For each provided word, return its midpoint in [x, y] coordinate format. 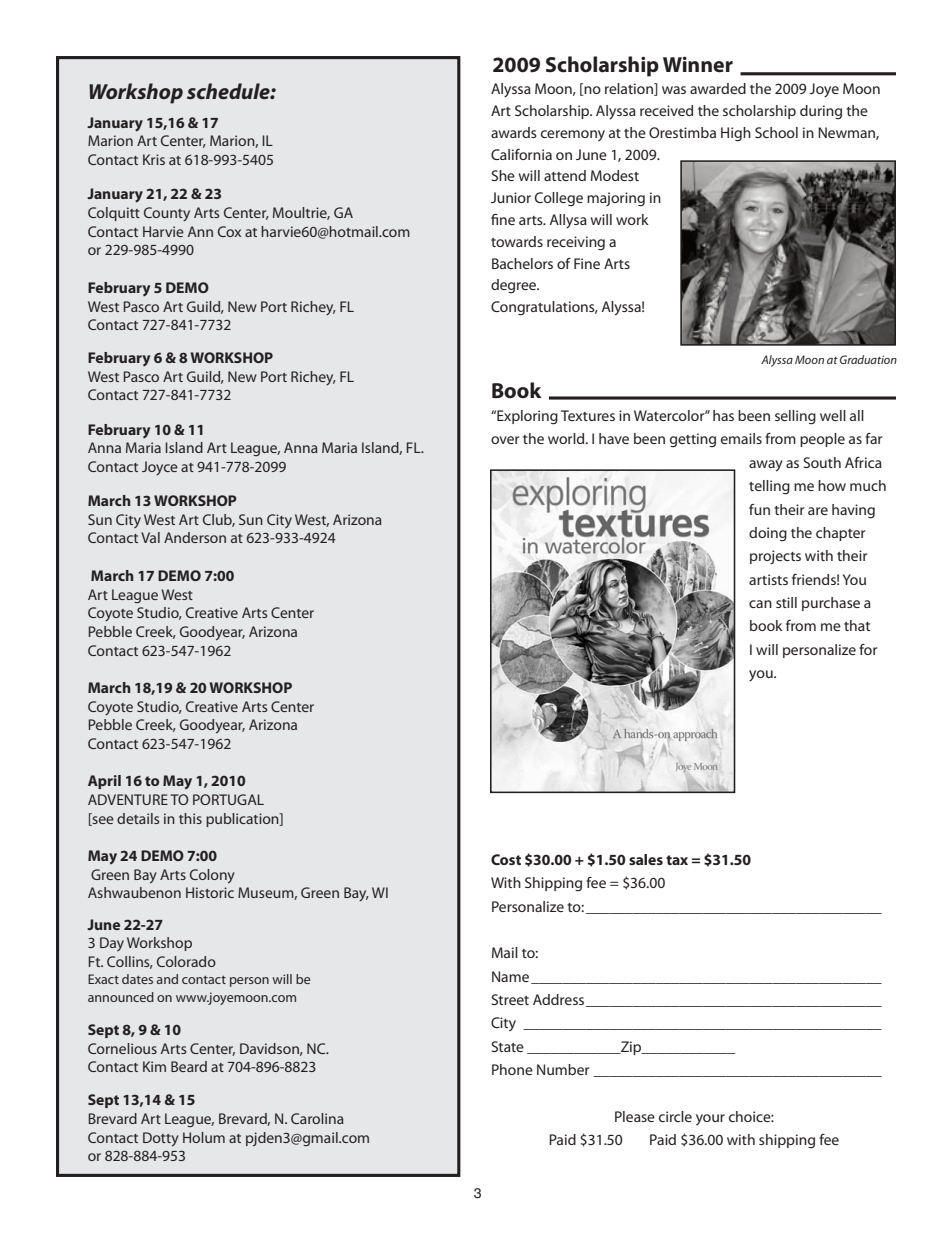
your [710, 1119]
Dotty [161, 1139]
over [505, 440]
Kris [154, 159]
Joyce [160, 468]
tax [677, 860]
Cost [506, 859]
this [190, 818]
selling [795, 417]
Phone [512, 1069]
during [821, 112]
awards [514, 132]
